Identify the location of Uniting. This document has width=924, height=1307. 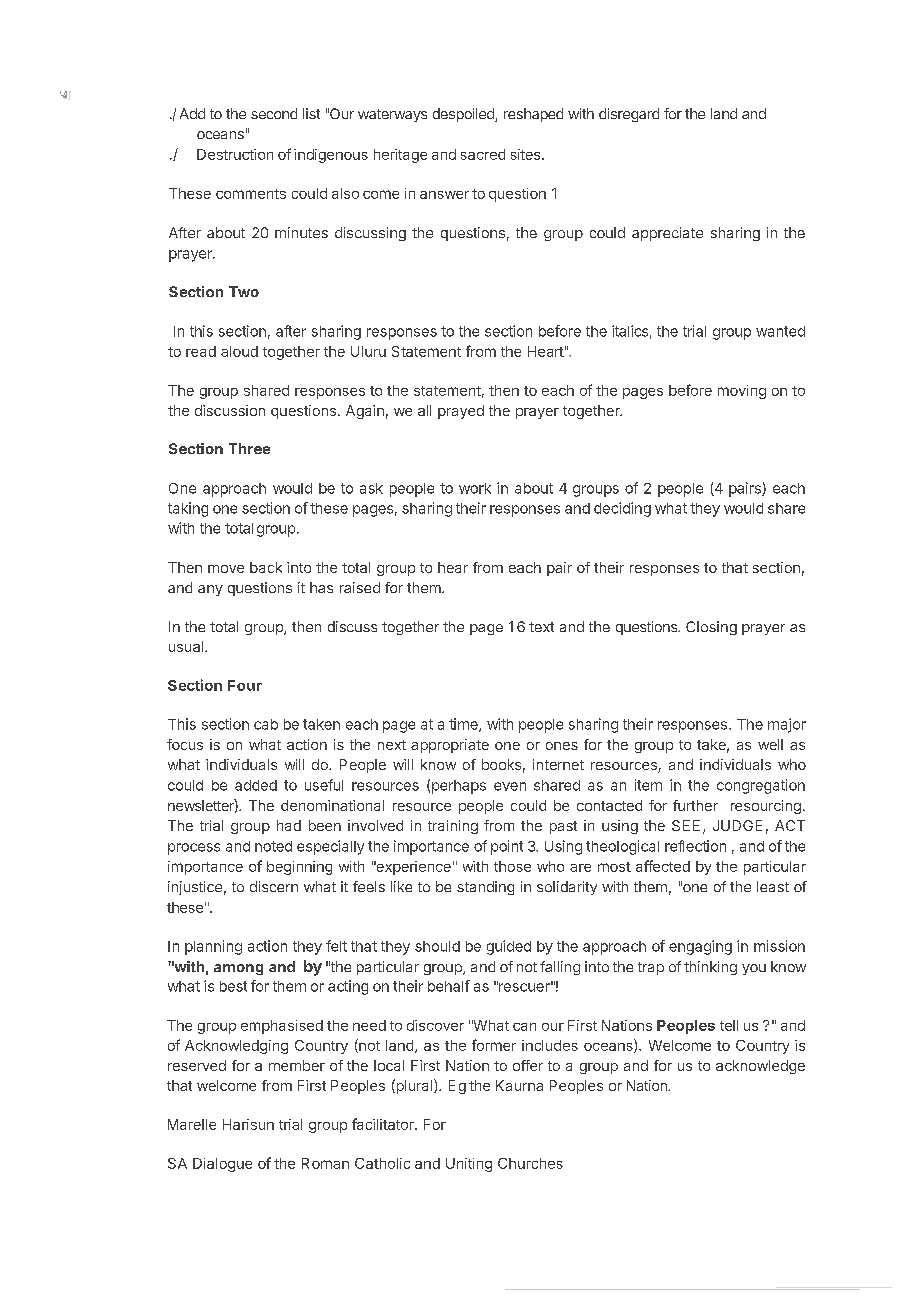
(469, 1165).
